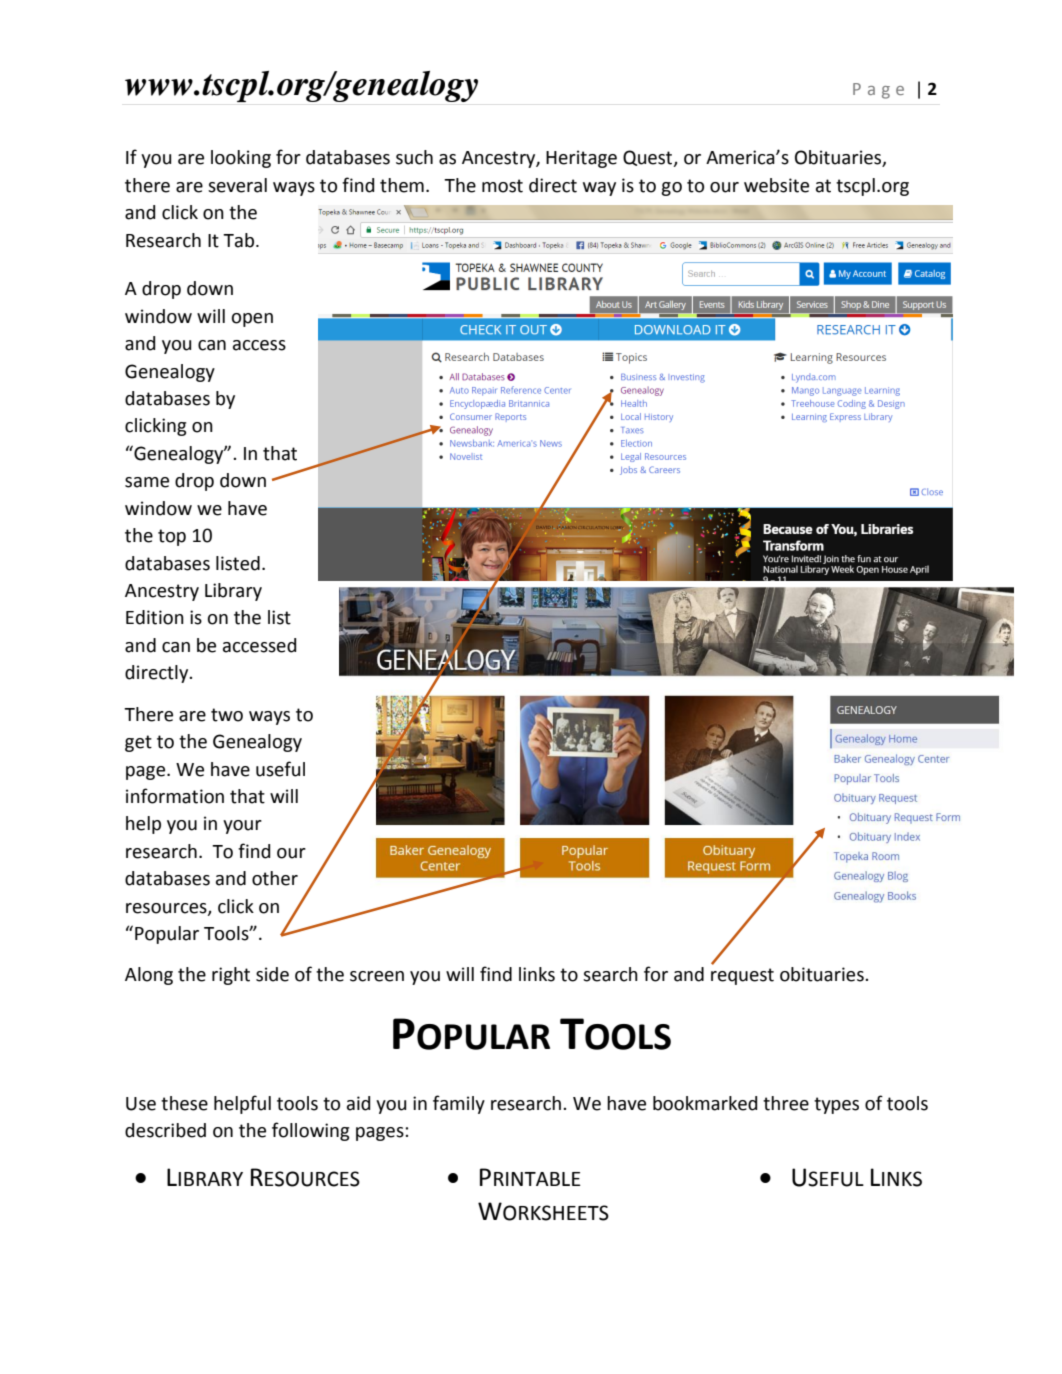 Image resolution: width=1062 pixels, height=1374 pixels. Describe the element at coordinates (786, 1103) in the image. I see `three` at that location.
